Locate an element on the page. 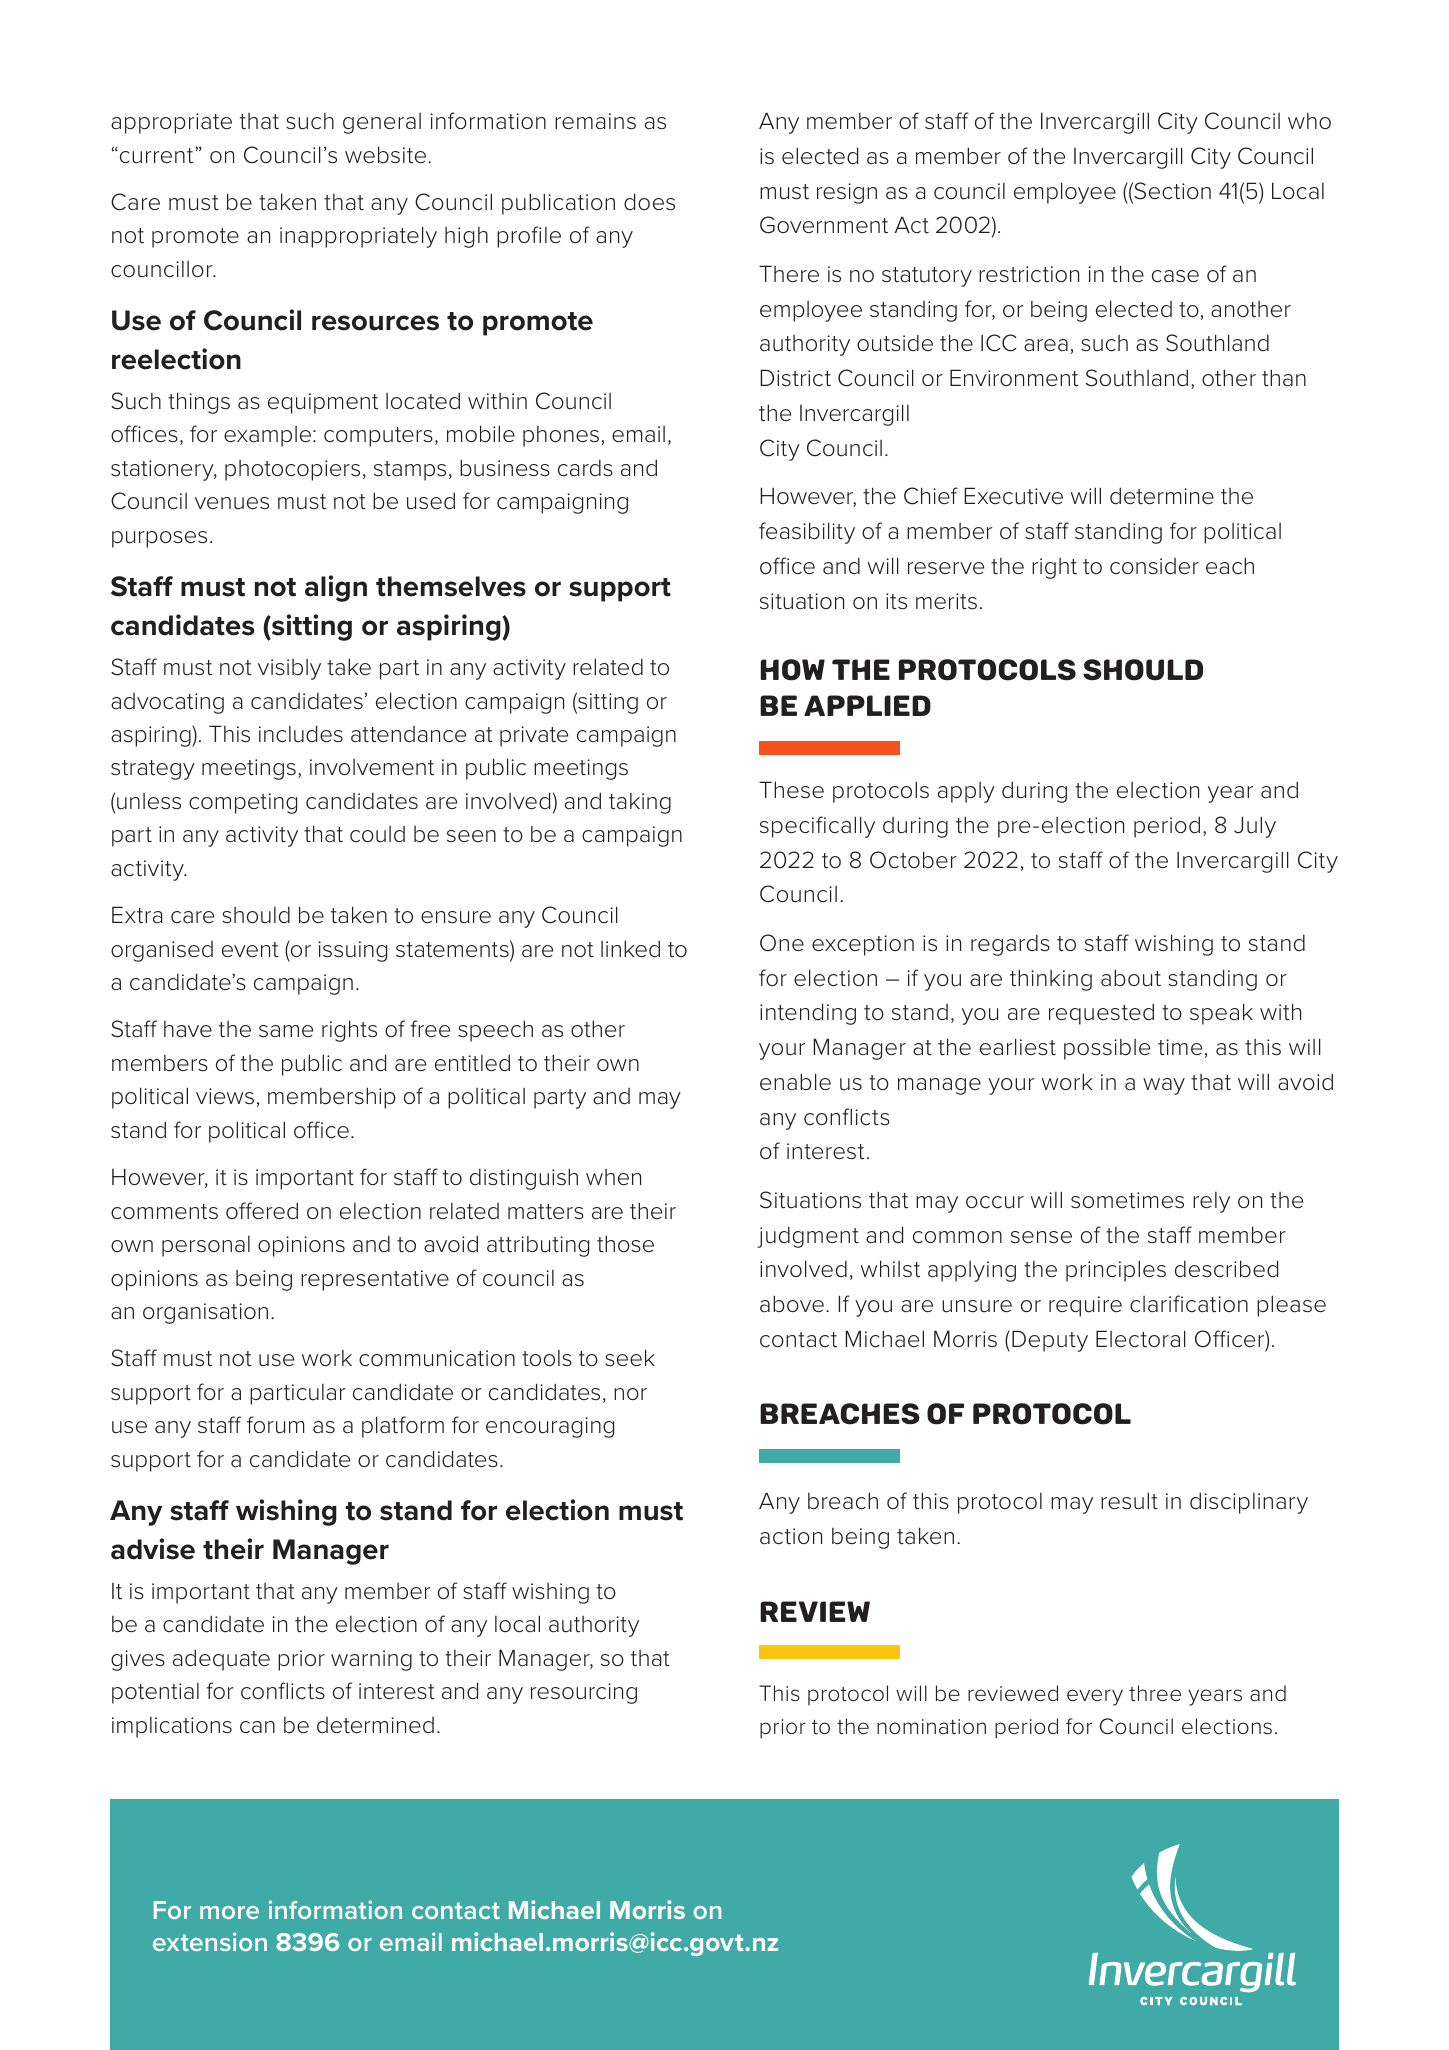 This image has width=1449, height=2050. These is located at coordinates (791, 790).
